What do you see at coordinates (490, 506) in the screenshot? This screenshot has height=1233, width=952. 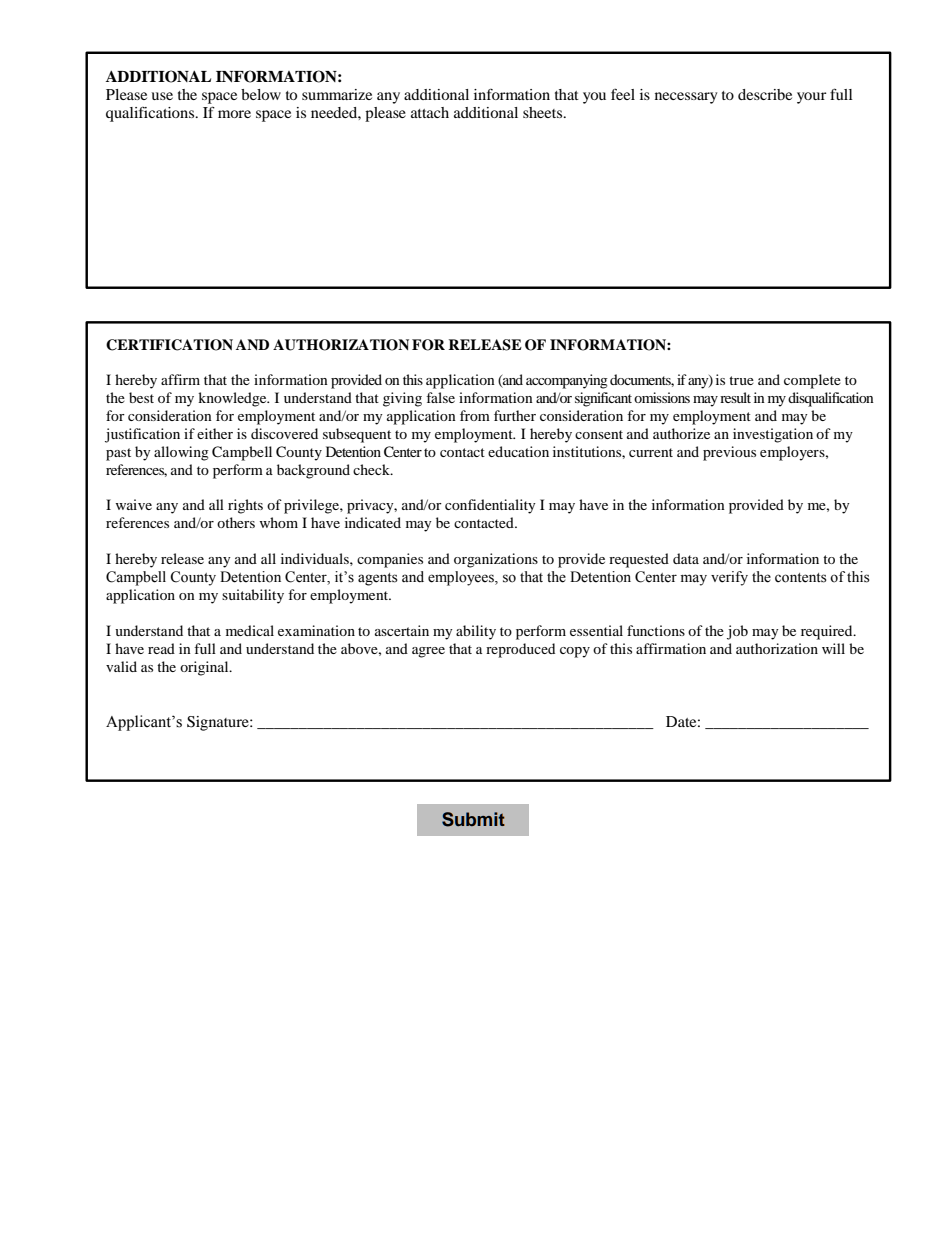 I see `confidentiality` at bounding box center [490, 506].
